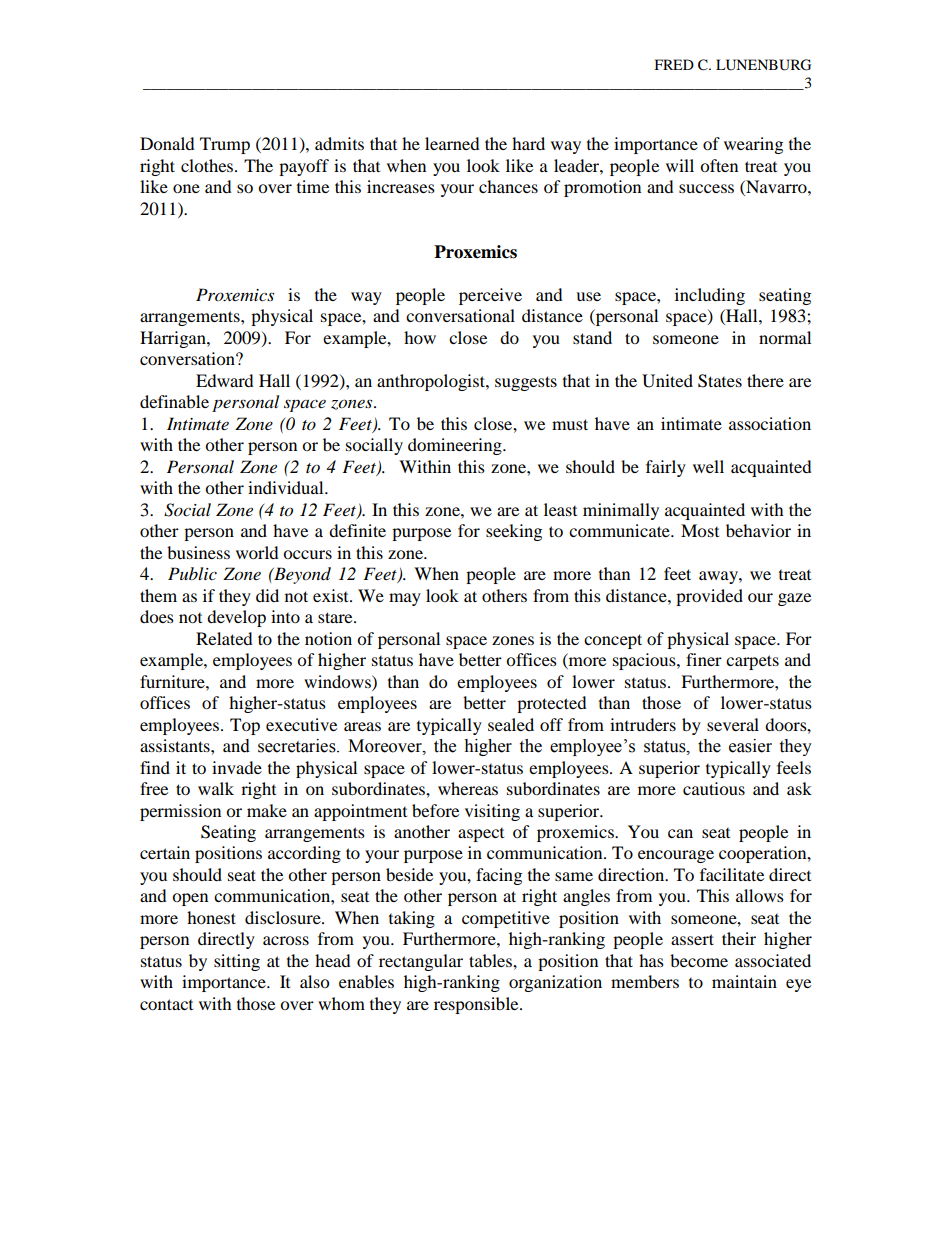  I want to click on sealed, so click(511, 724).
